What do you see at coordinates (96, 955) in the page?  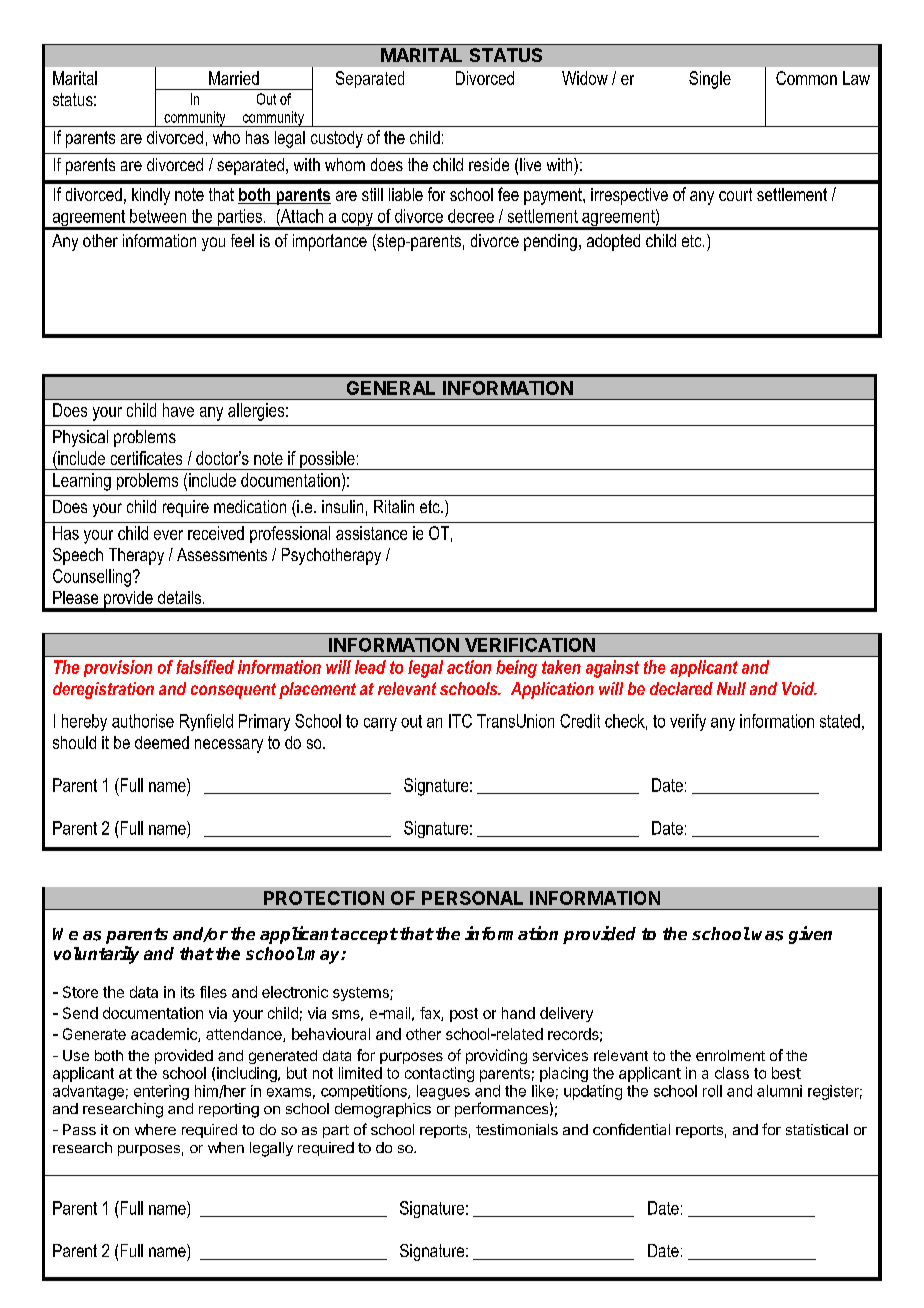 I see `voluntarily` at bounding box center [96, 955].
